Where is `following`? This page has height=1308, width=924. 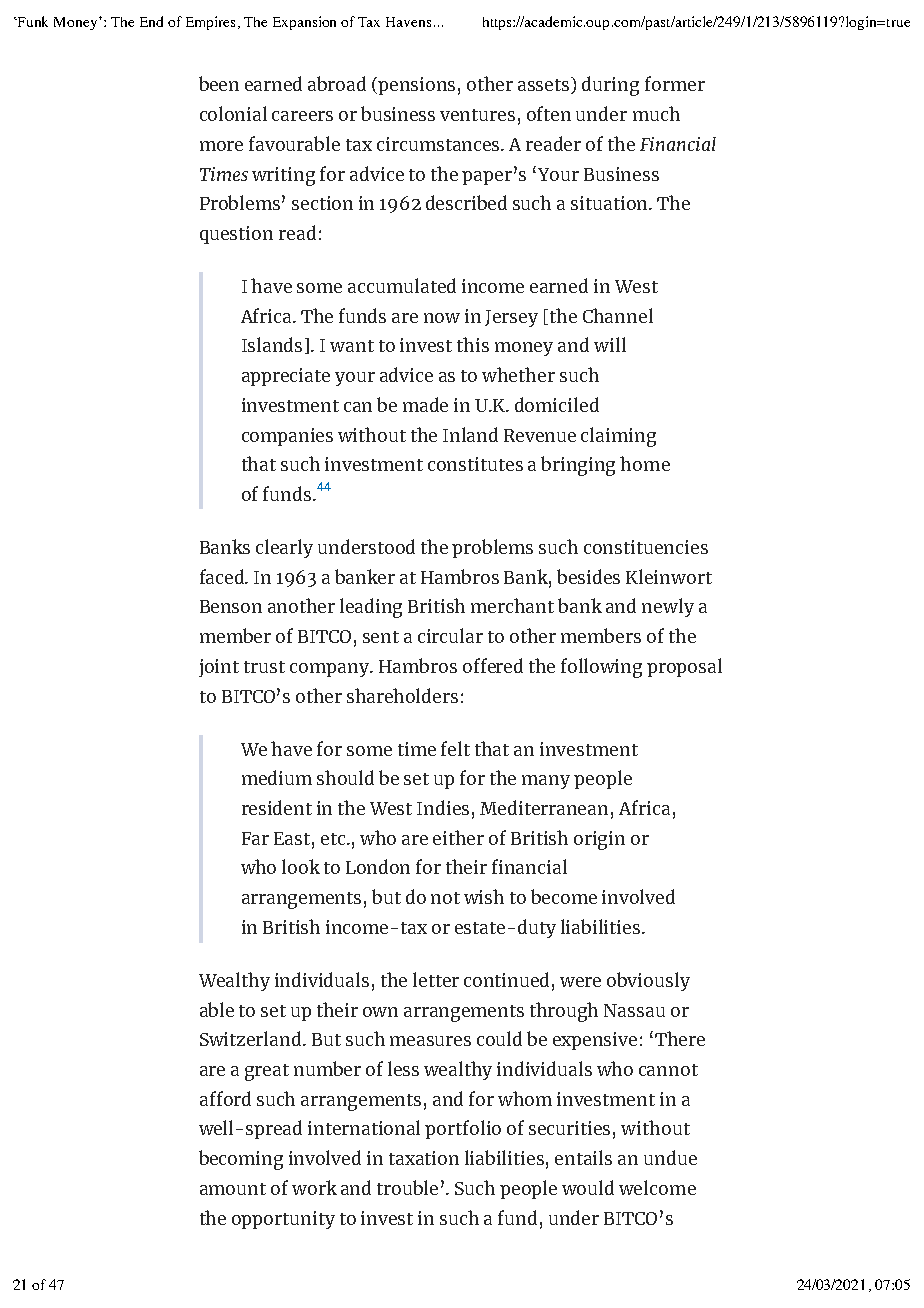
following is located at coordinates (601, 668).
